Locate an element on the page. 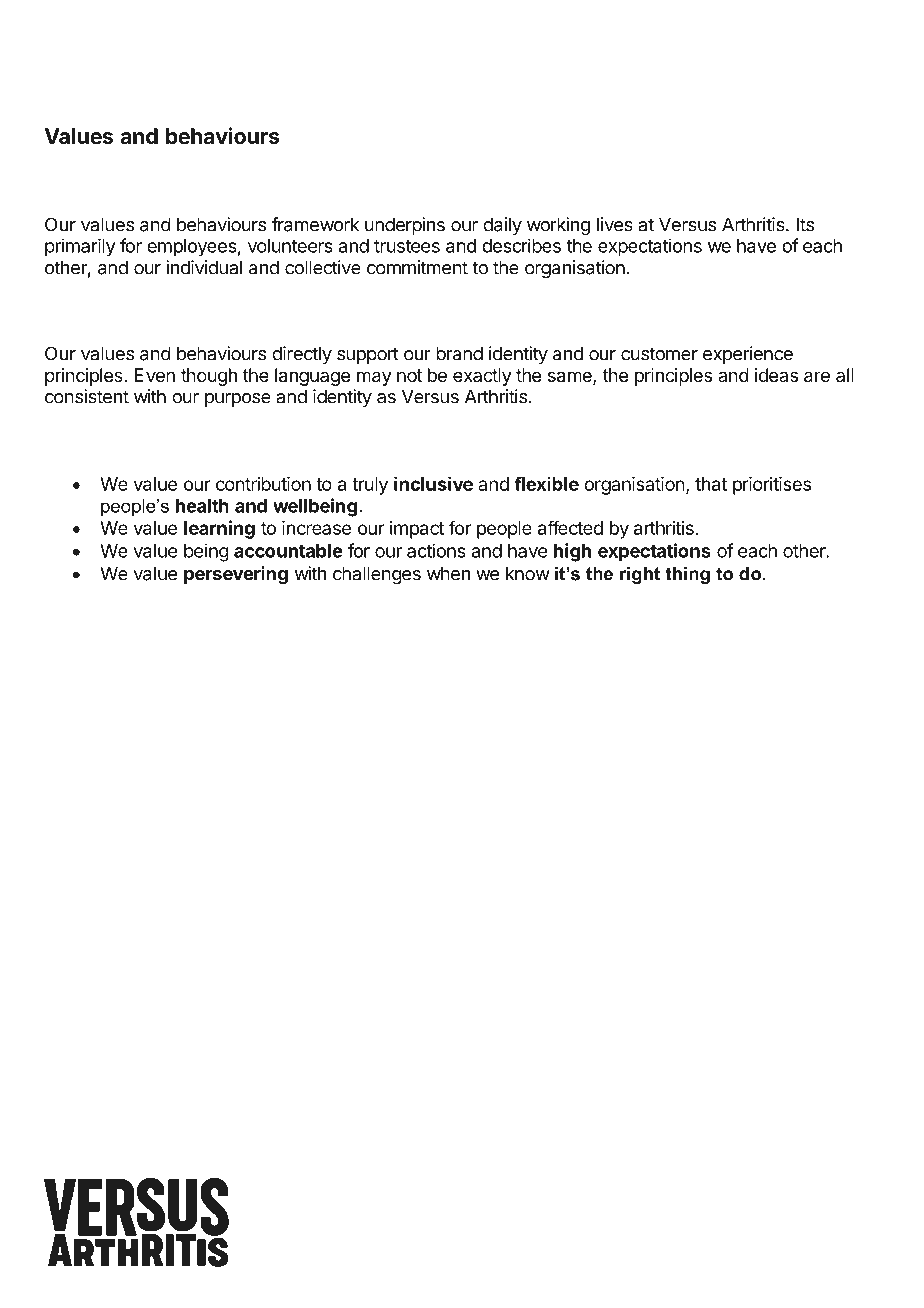 The height and width of the image is (1308, 924). exactly is located at coordinates (482, 377).
